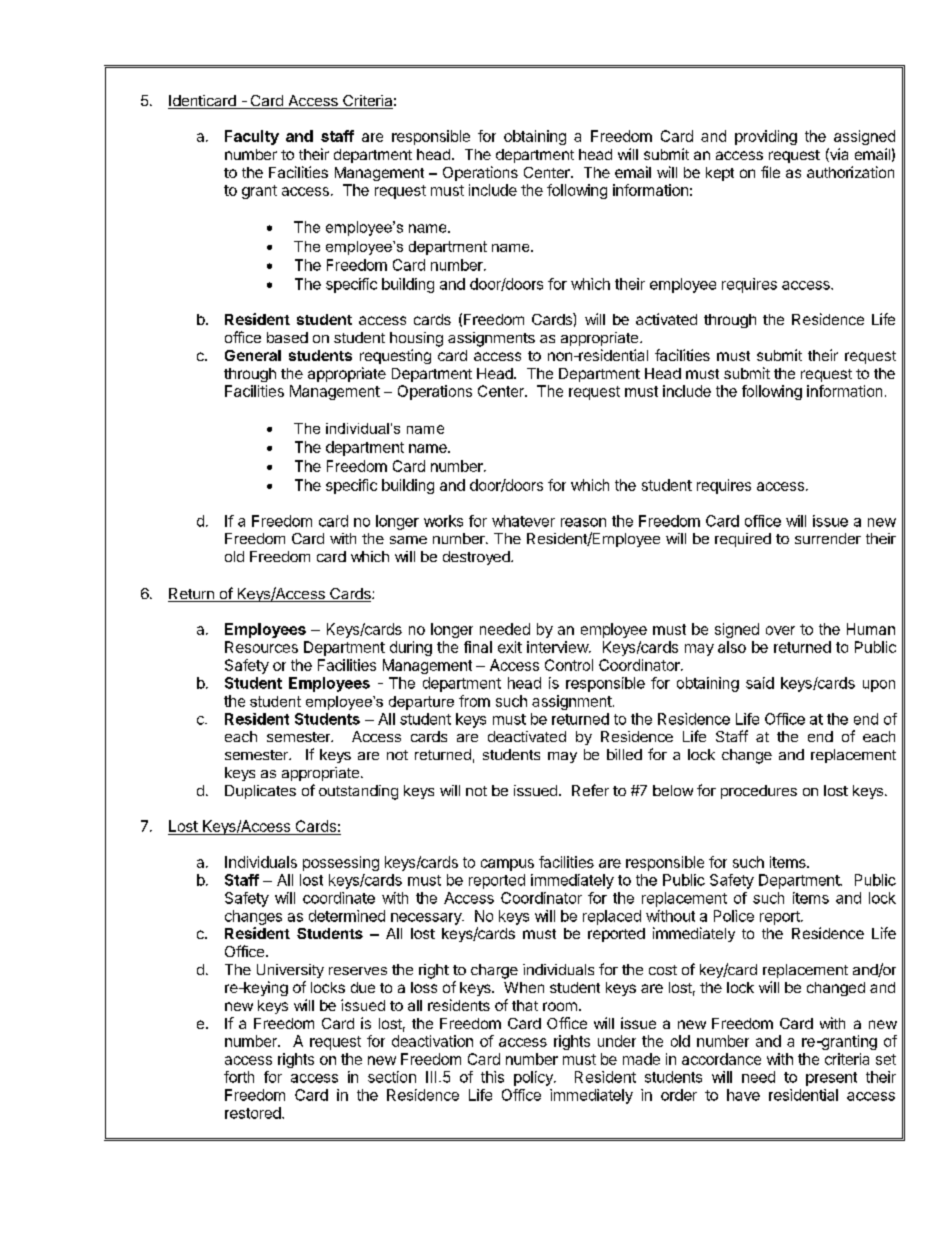 The image size is (952, 1233). Describe the element at coordinates (287, 337) in the image. I see `based` at that location.
